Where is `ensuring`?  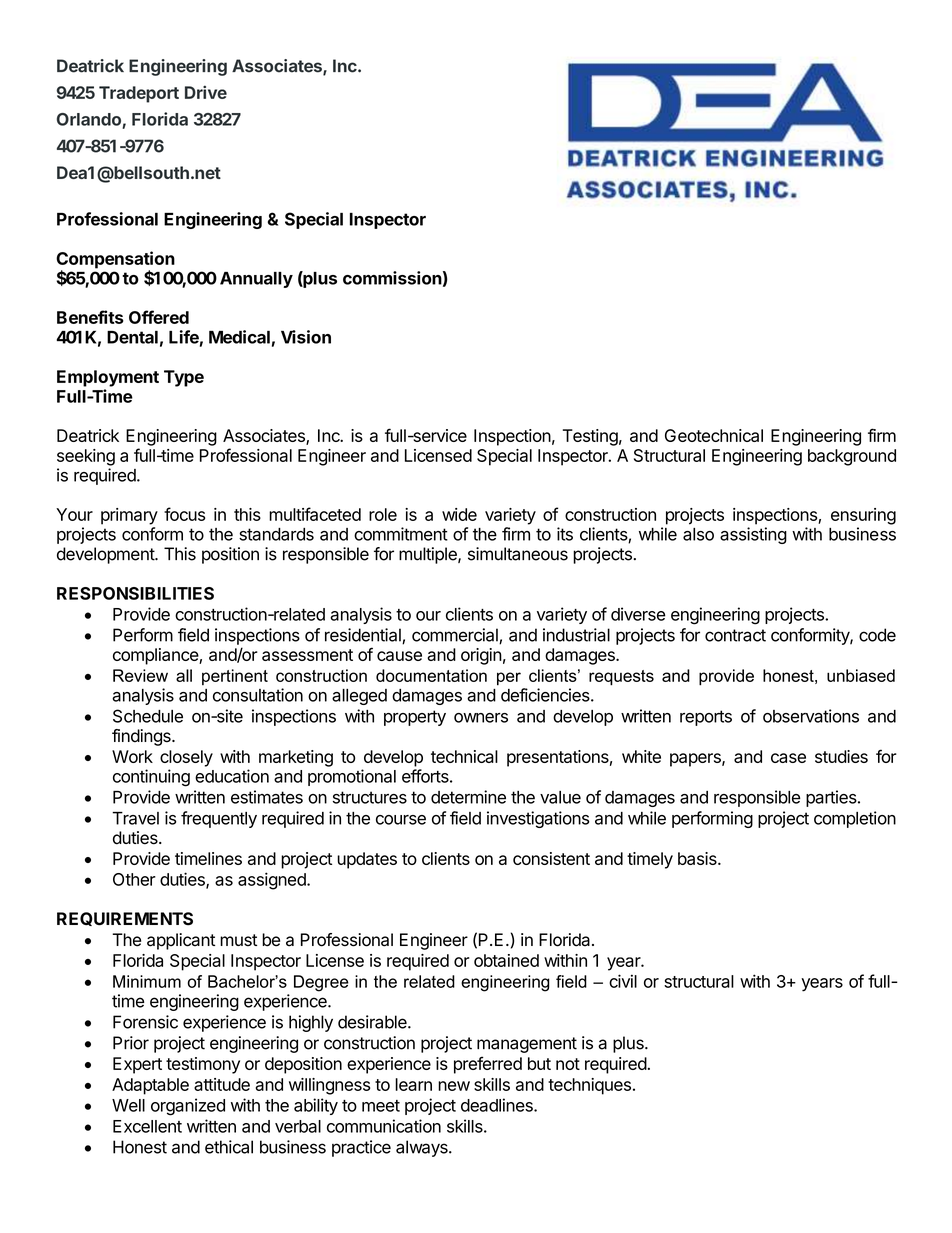
ensuring is located at coordinates (863, 516).
